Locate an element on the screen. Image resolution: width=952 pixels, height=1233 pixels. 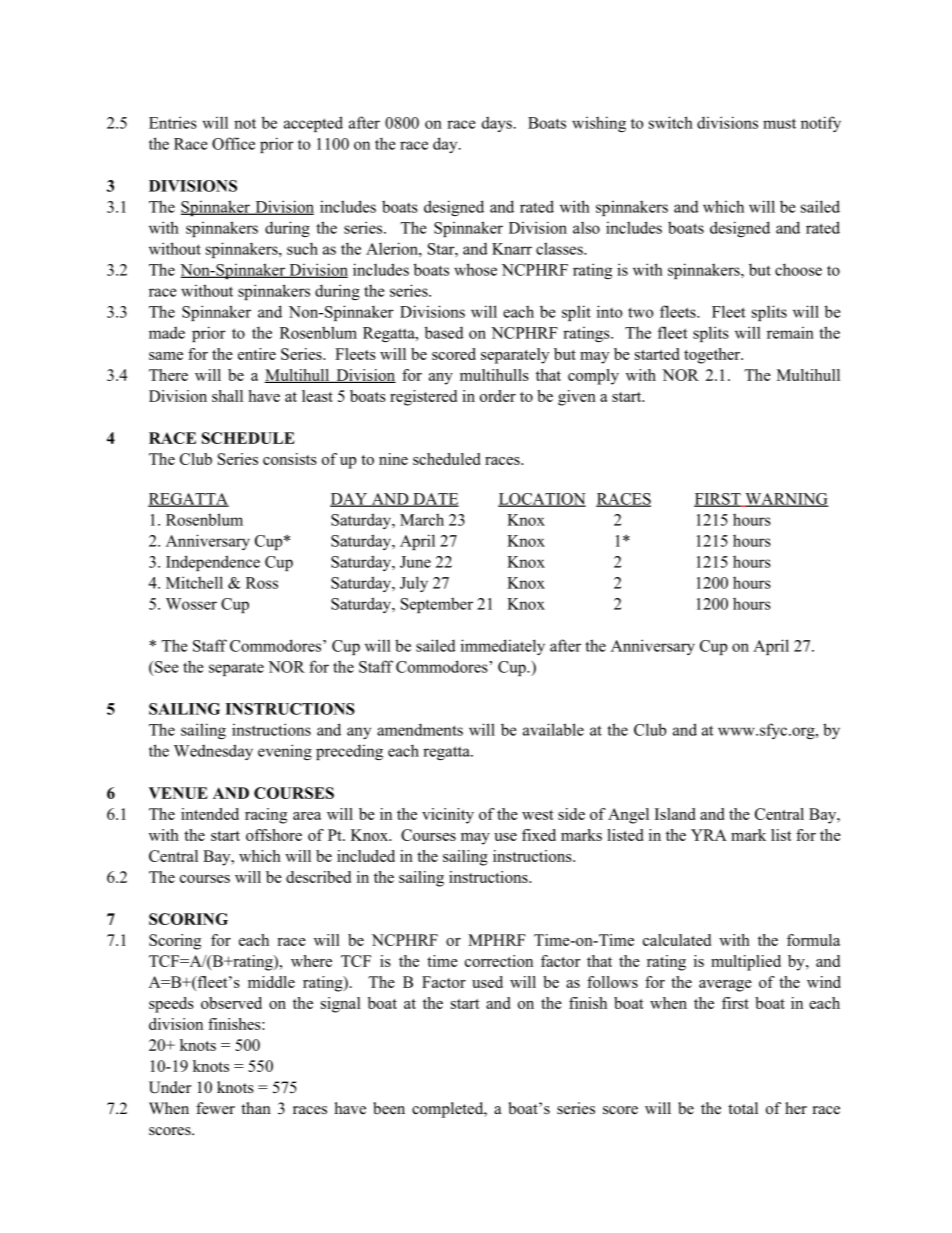
consists is located at coordinates (290, 459).
